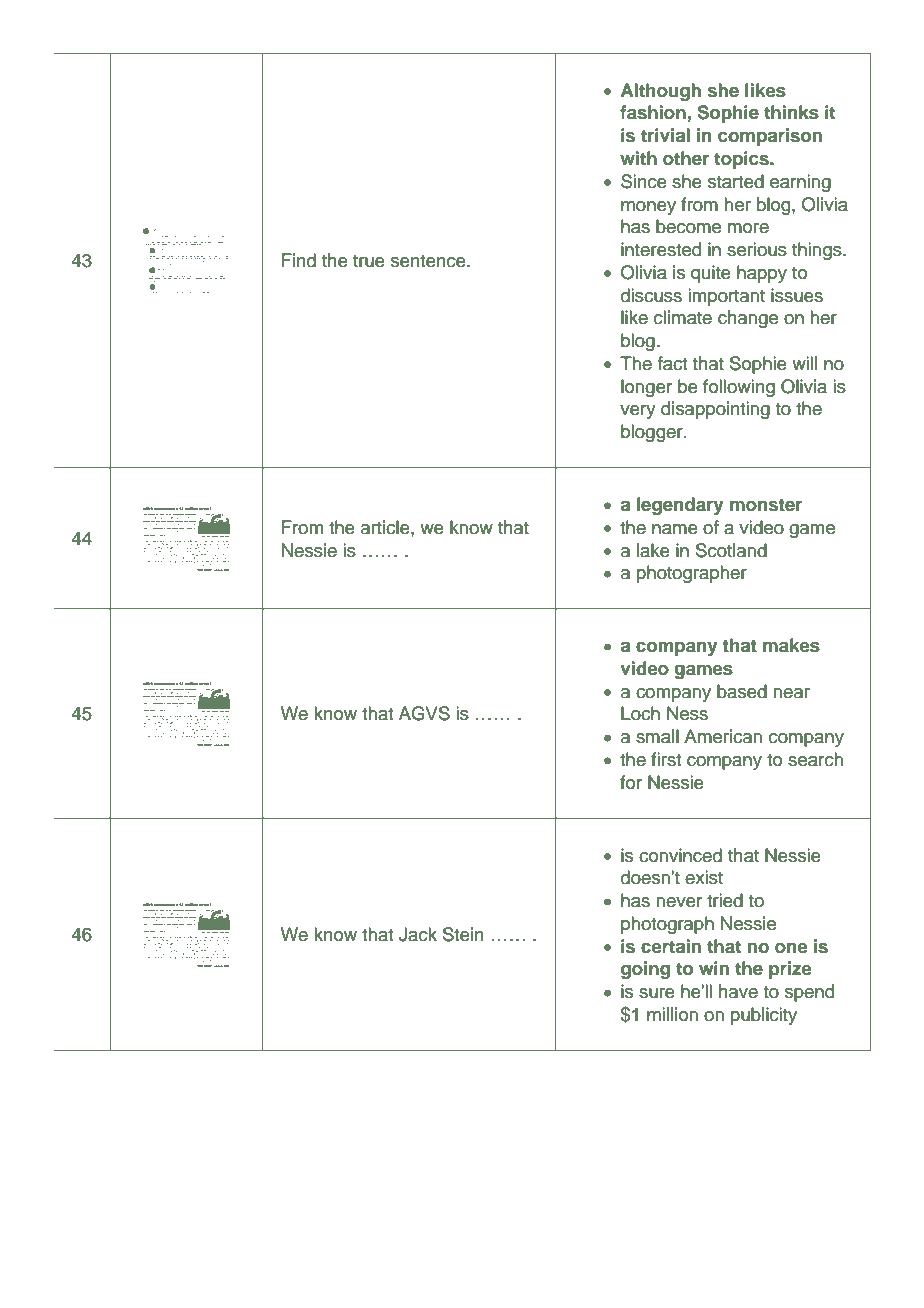 The image size is (924, 1308). I want to click on have, so click(738, 991).
